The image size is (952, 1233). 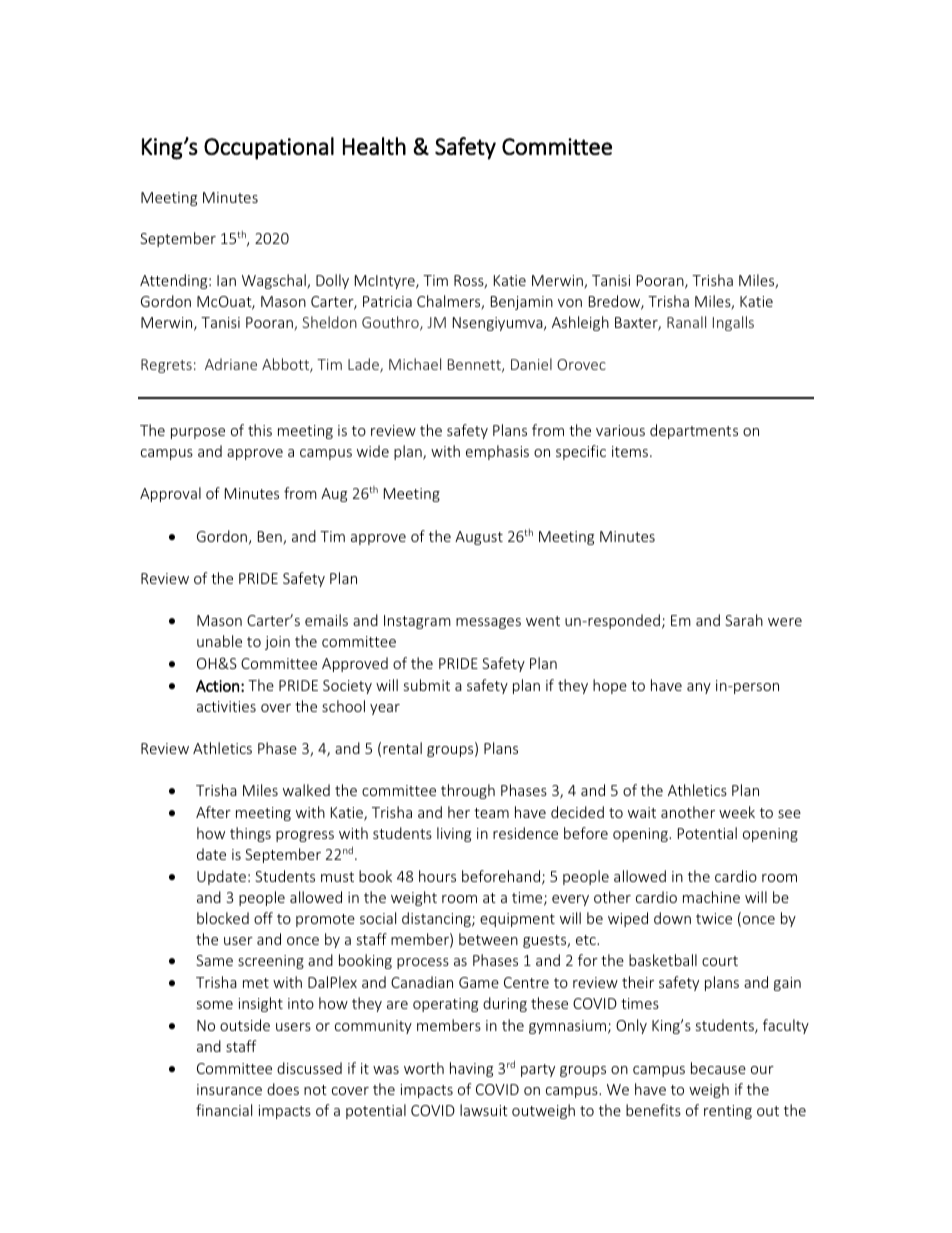 I want to click on this, so click(x=260, y=430).
